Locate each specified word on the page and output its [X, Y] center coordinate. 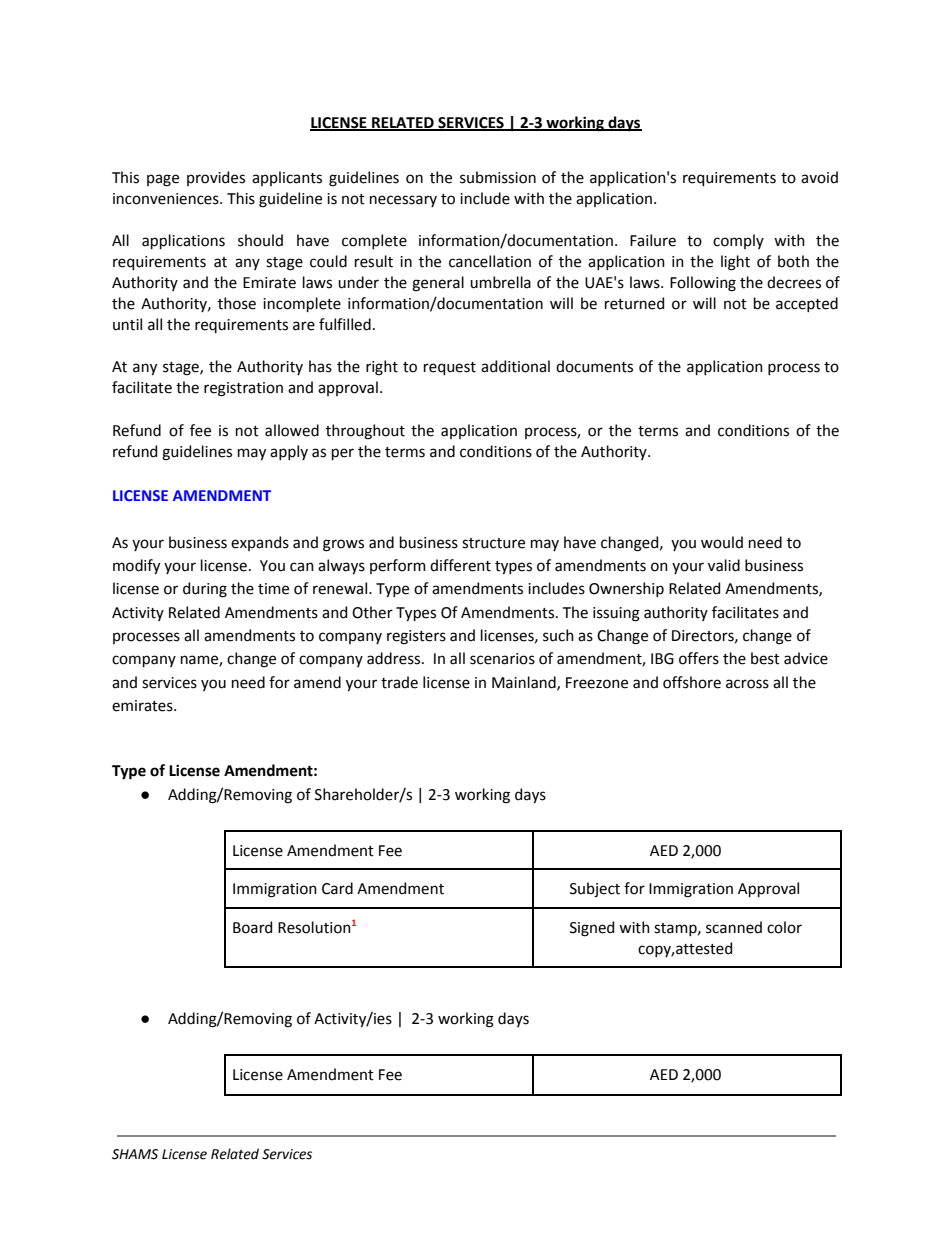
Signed [592, 929]
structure [493, 543]
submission [498, 177]
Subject [595, 889]
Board [252, 927]
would [722, 542]
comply [738, 241]
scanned [734, 927]
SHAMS [135, 1154]
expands [260, 543]
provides [216, 178]
